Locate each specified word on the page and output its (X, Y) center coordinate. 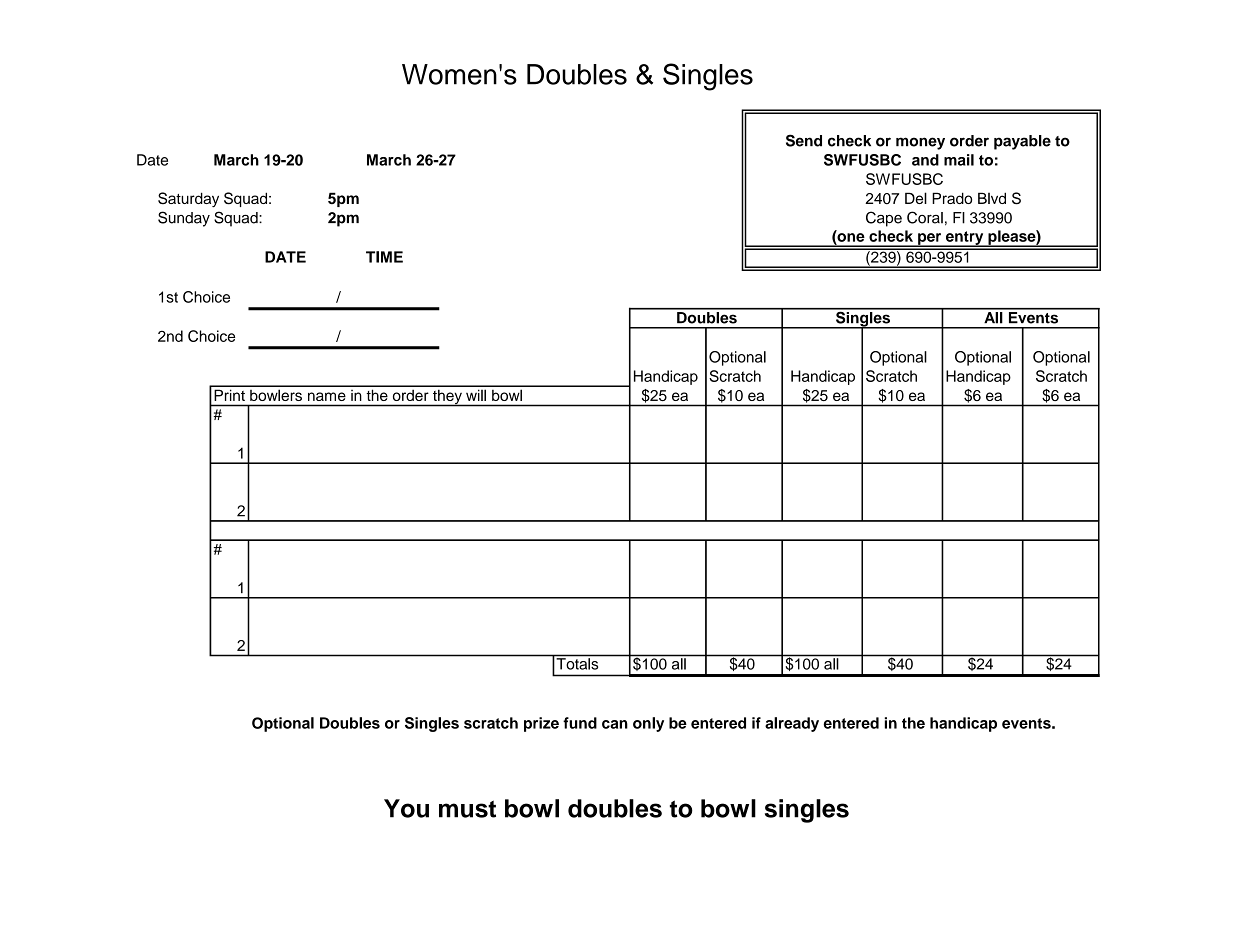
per (930, 240)
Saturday (188, 200)
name (327, 396)
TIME (384, 257)
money (920, 143)
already (792, 724)
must (467, 809)
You (406, 808)
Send (804, 140)
